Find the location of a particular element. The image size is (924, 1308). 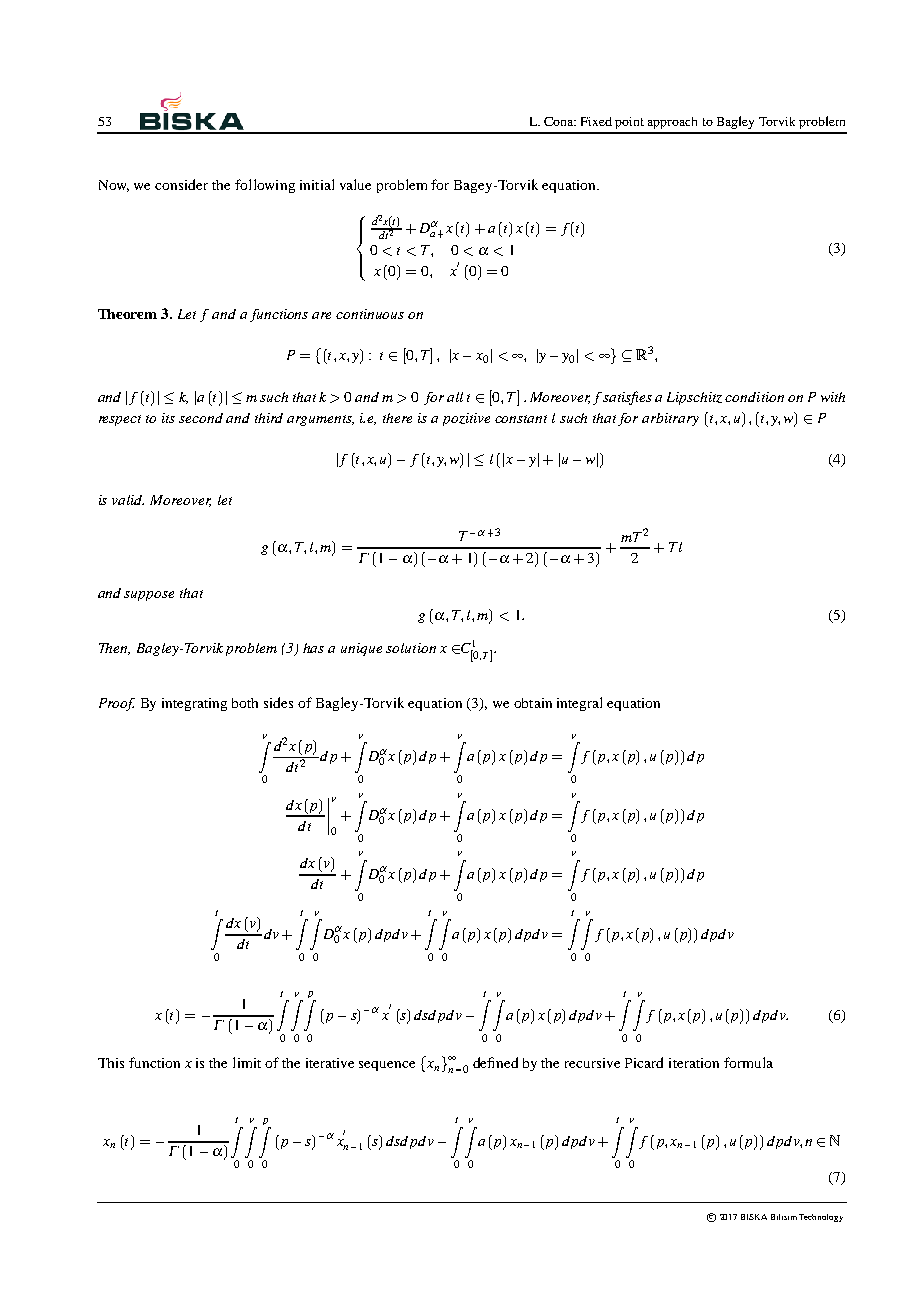

limit is located at coordinates (247, 1062).
